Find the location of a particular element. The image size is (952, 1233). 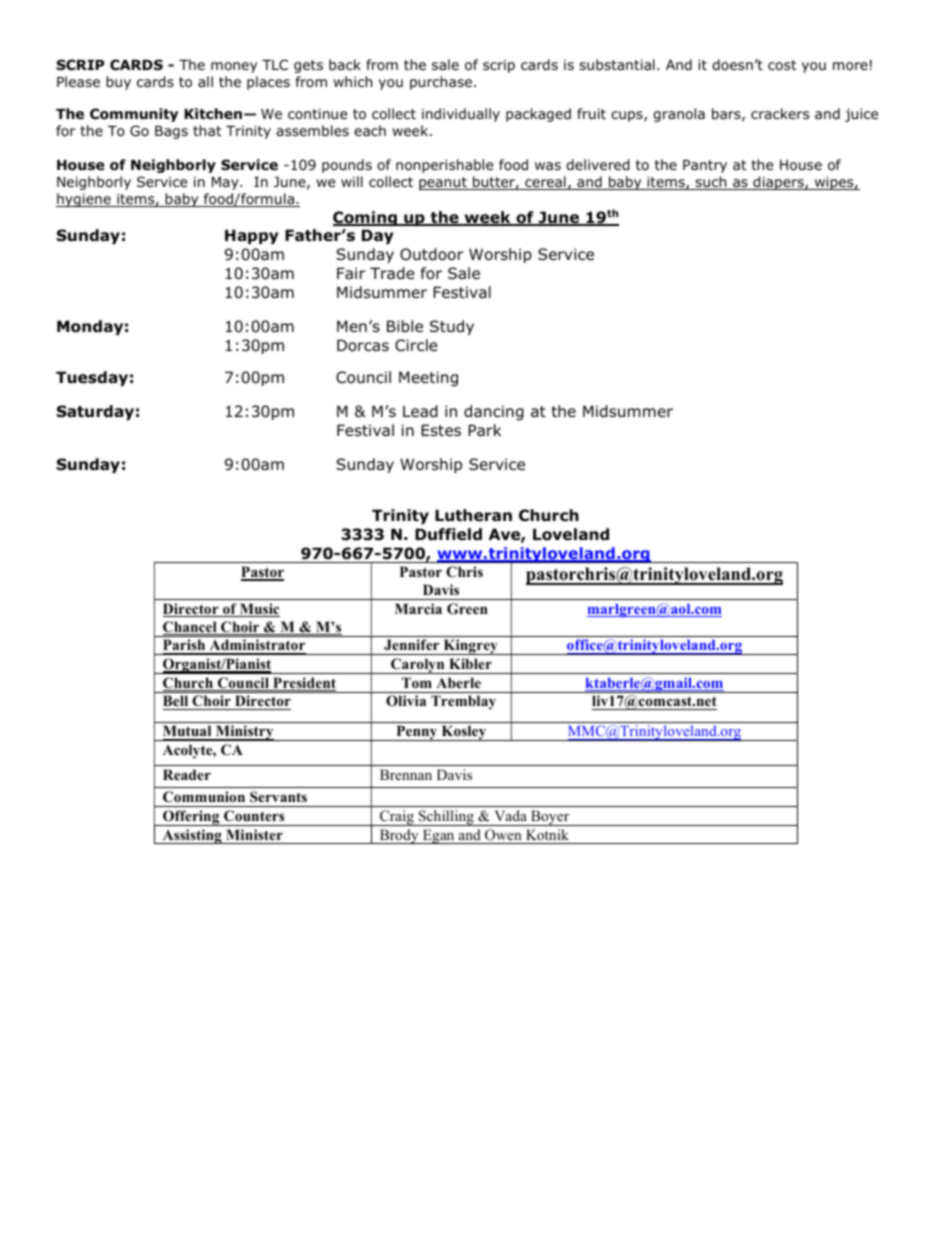

buy is located at coordinates (118, 83).
